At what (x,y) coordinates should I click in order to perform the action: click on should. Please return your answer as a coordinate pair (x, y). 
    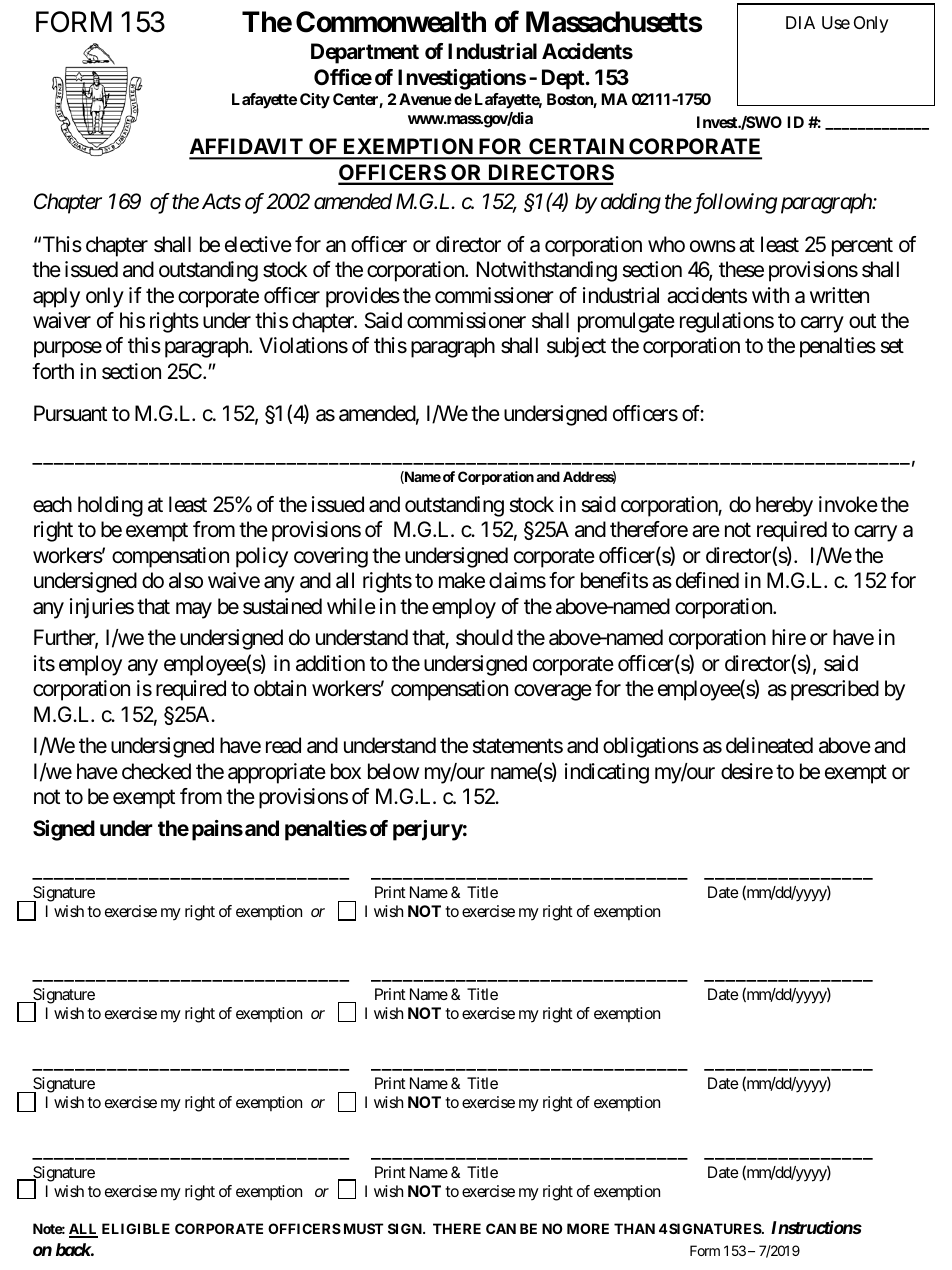
    Looking at the image, I should click on (484, 637).
